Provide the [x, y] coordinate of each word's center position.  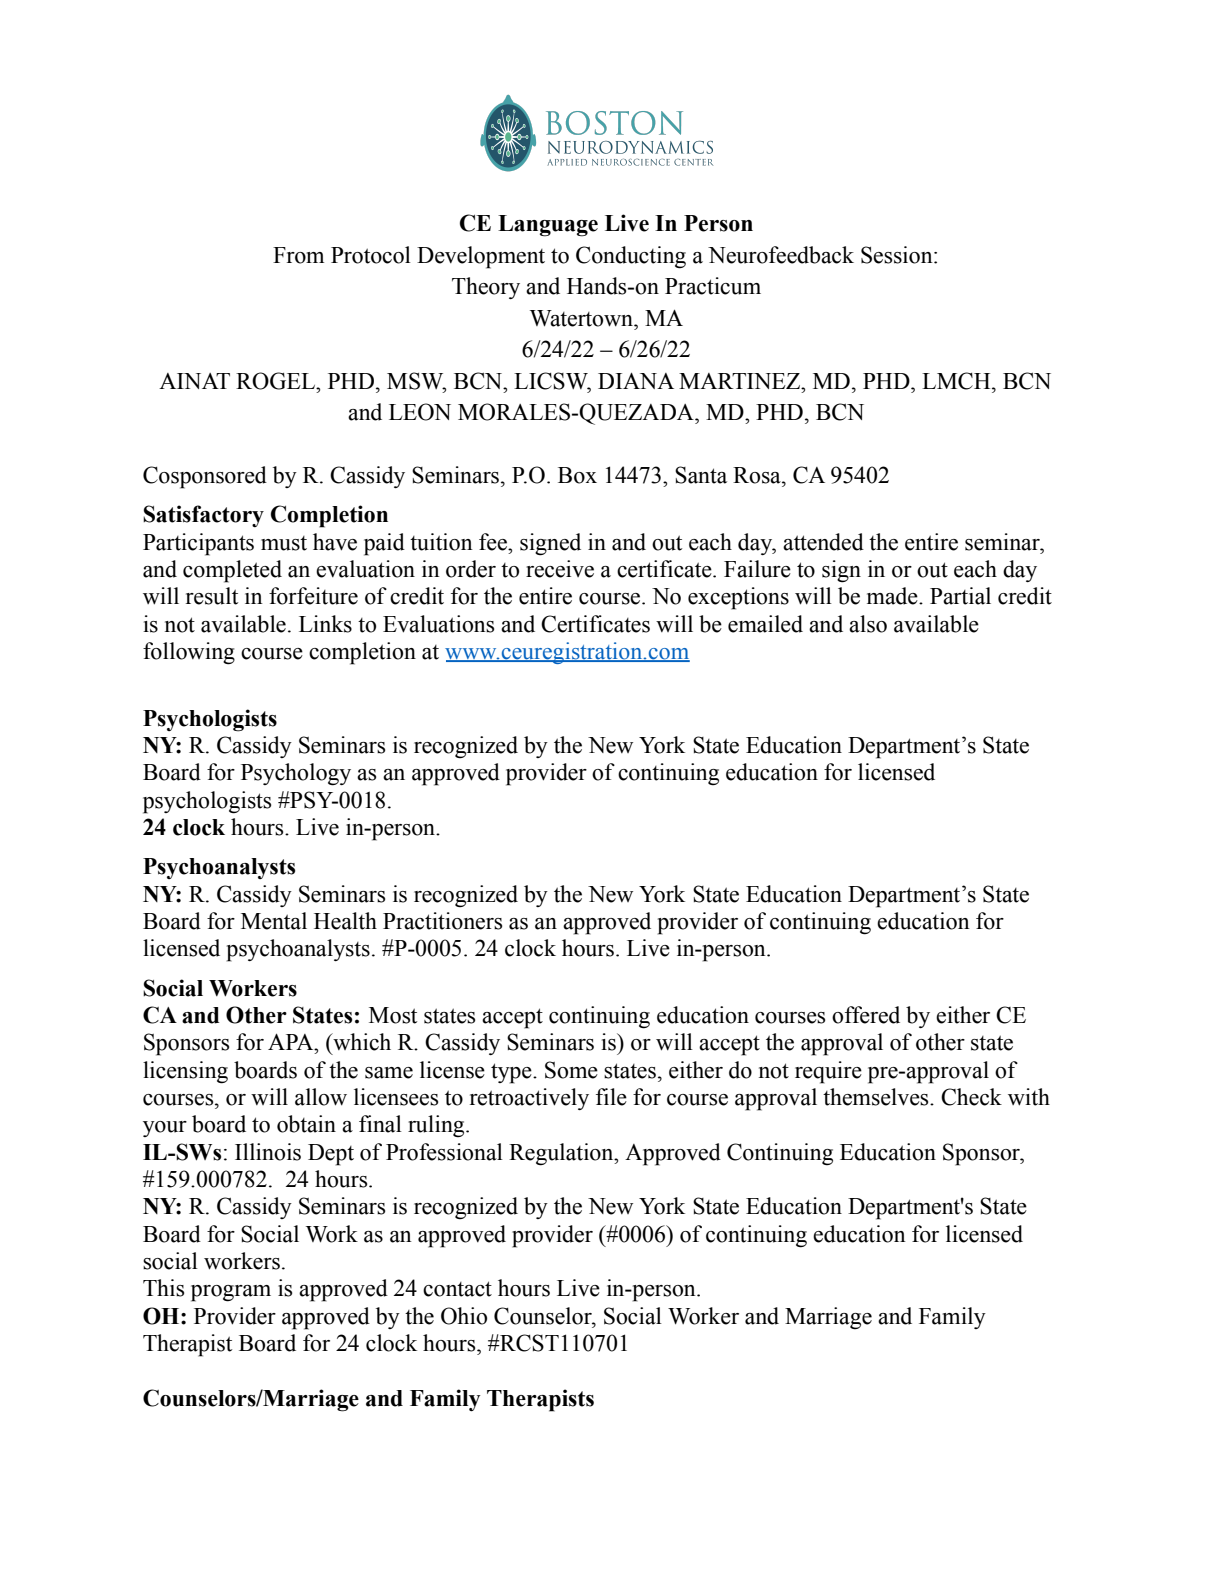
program [231, 1293]
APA [292, 1042]
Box [577, 475]
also [868, 624]
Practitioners [442, 921]
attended [823, 542]
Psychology [296, 774]
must [284, 543]
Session [898, 255]
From [298, 255]
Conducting [631, 257]
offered [866, 1015]
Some [571, 1070]
